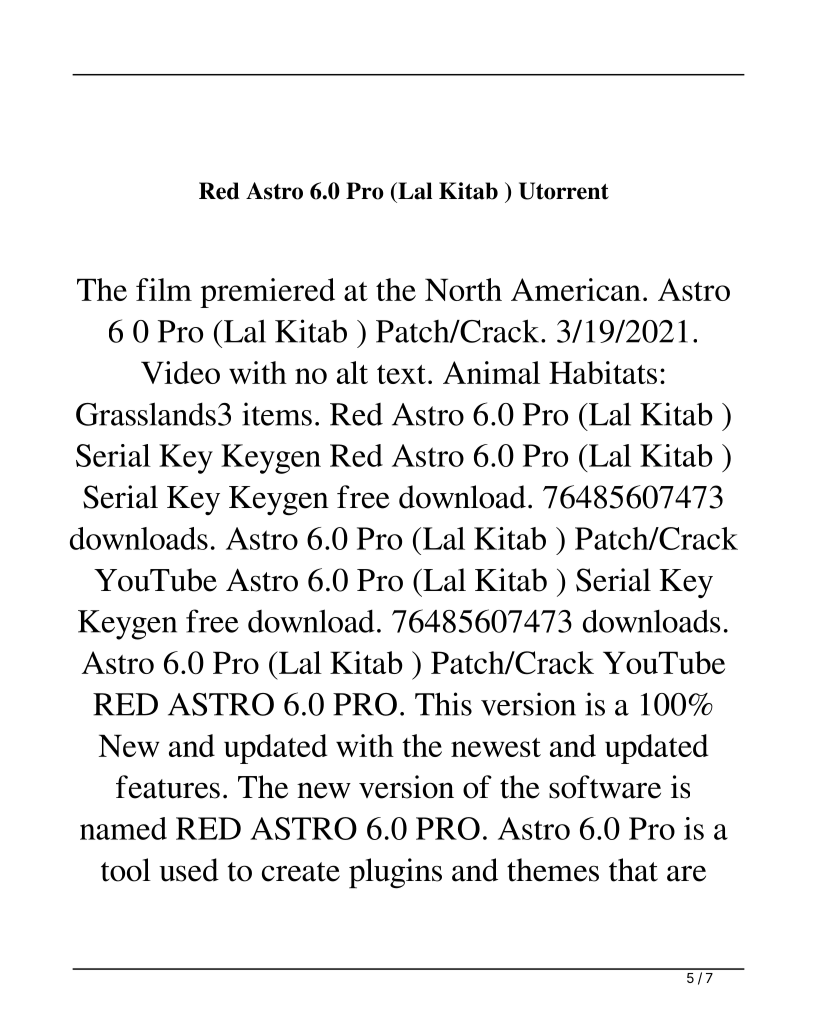 The image size is (817, 1018). Describe the element at coordinates (164, 289) in the screenshot. I see `film` at that location.
